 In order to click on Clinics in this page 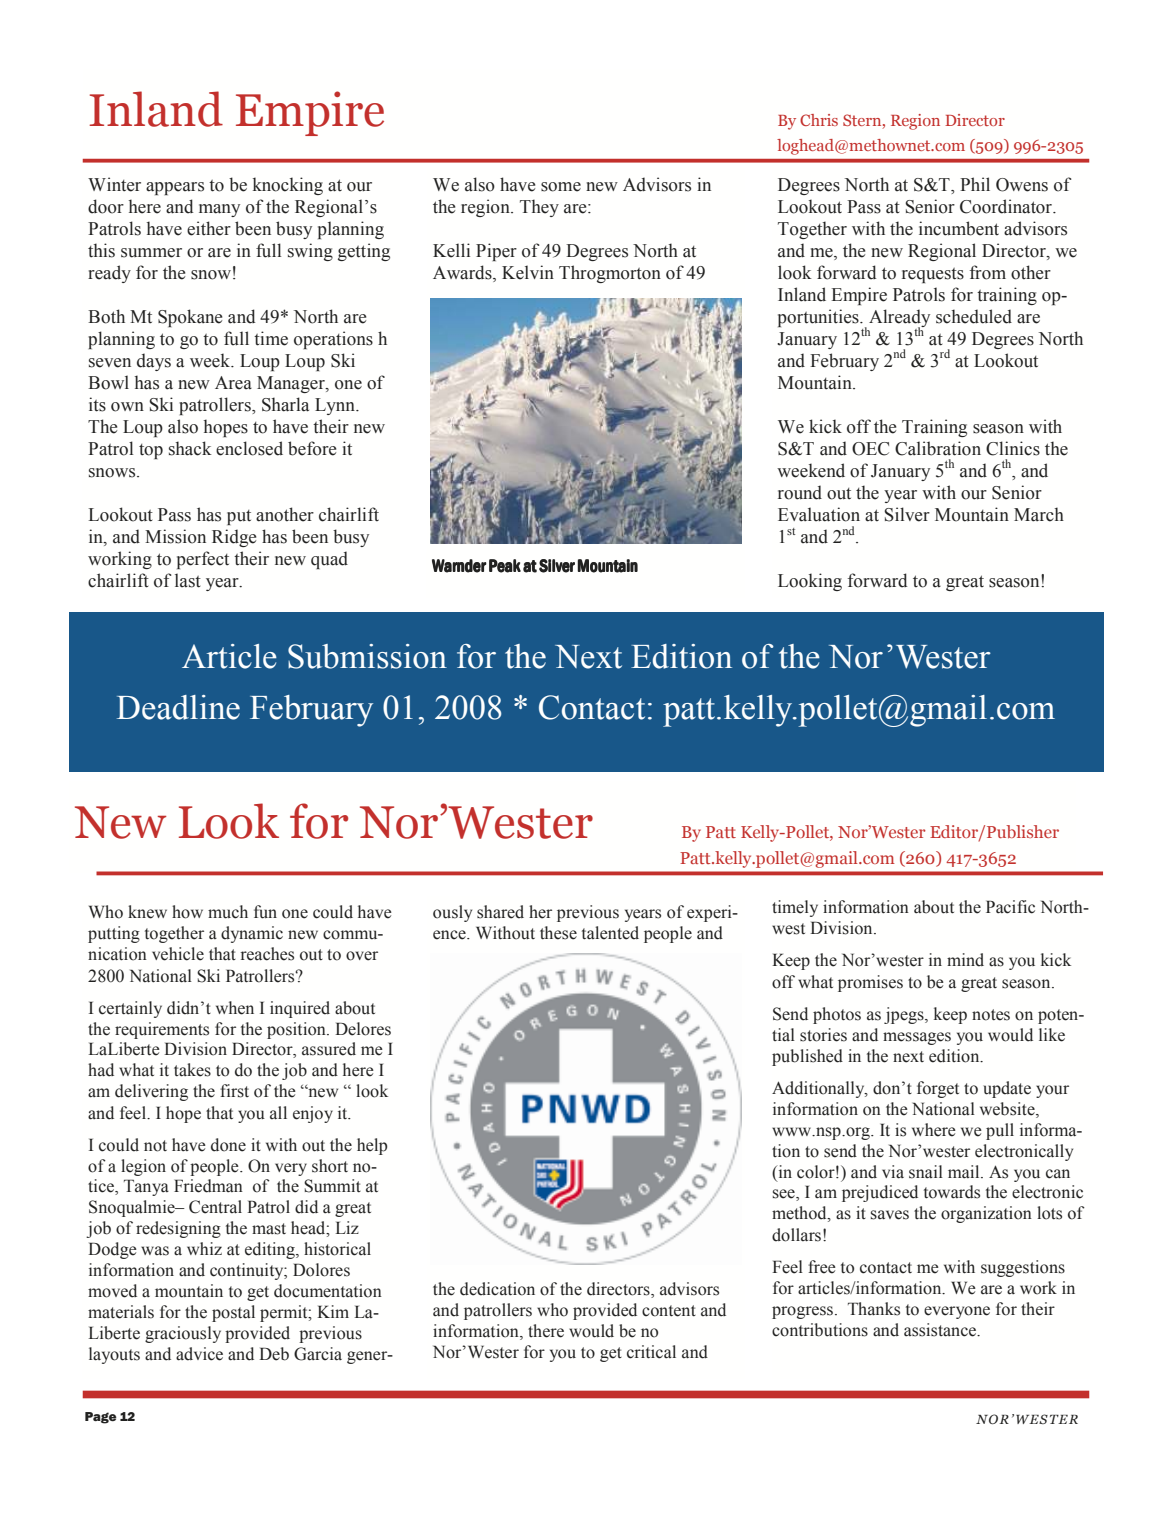, I will do `click(1013, 448)`.
